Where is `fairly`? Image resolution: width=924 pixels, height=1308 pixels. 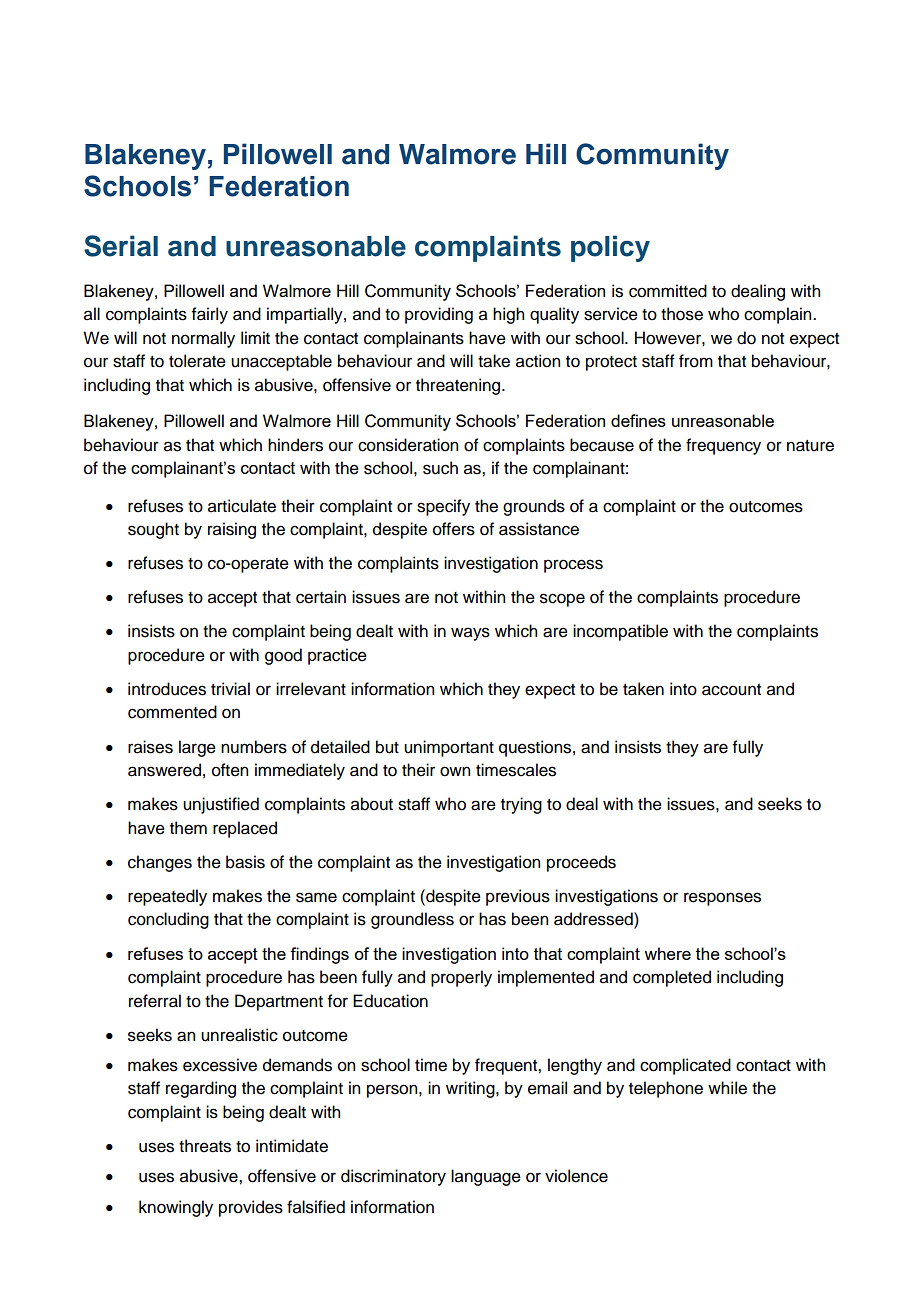 fairly is located at coordinates (210, 315).
